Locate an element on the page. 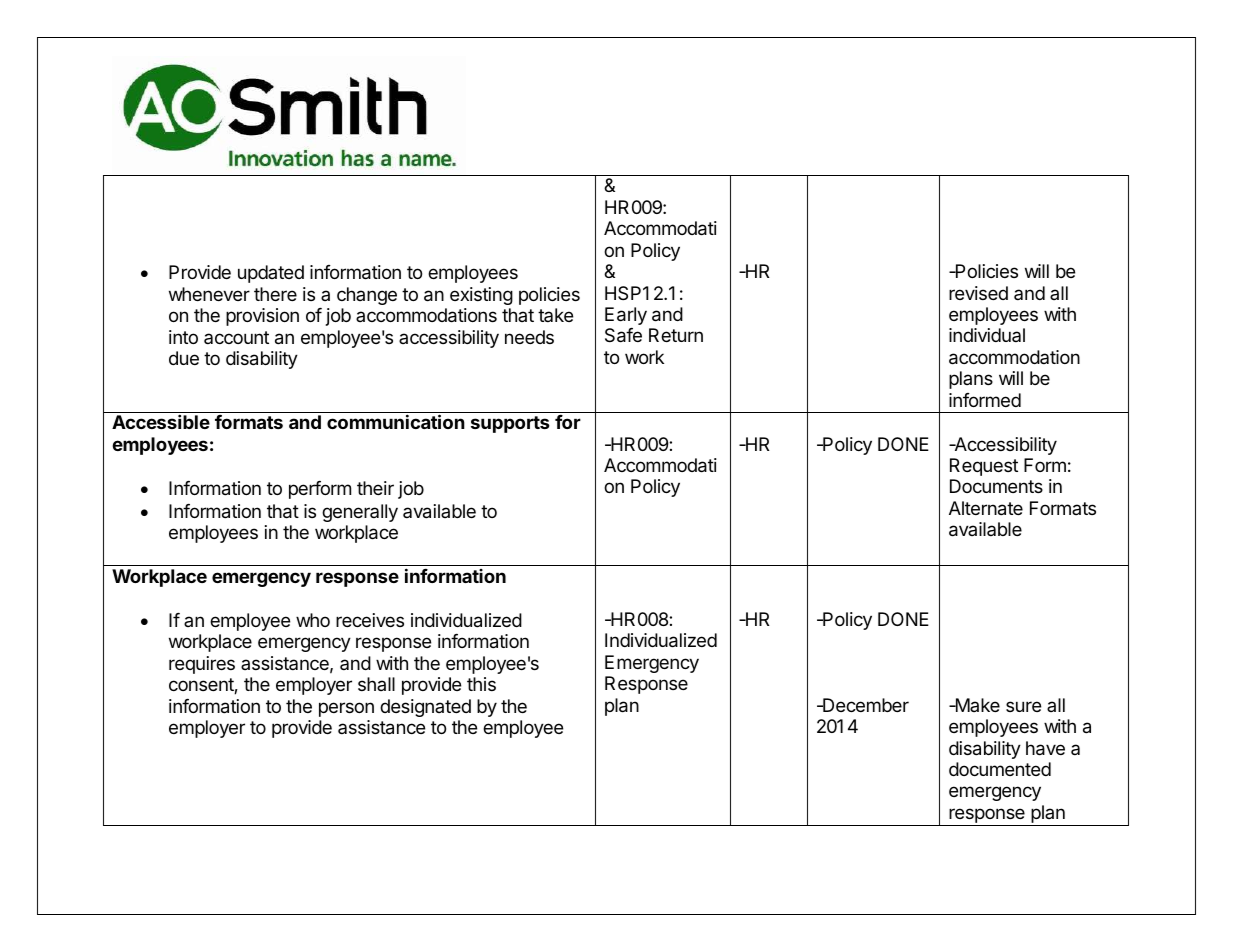 The image size is (1233, 952). designated is located at coordinates (425, 708).
